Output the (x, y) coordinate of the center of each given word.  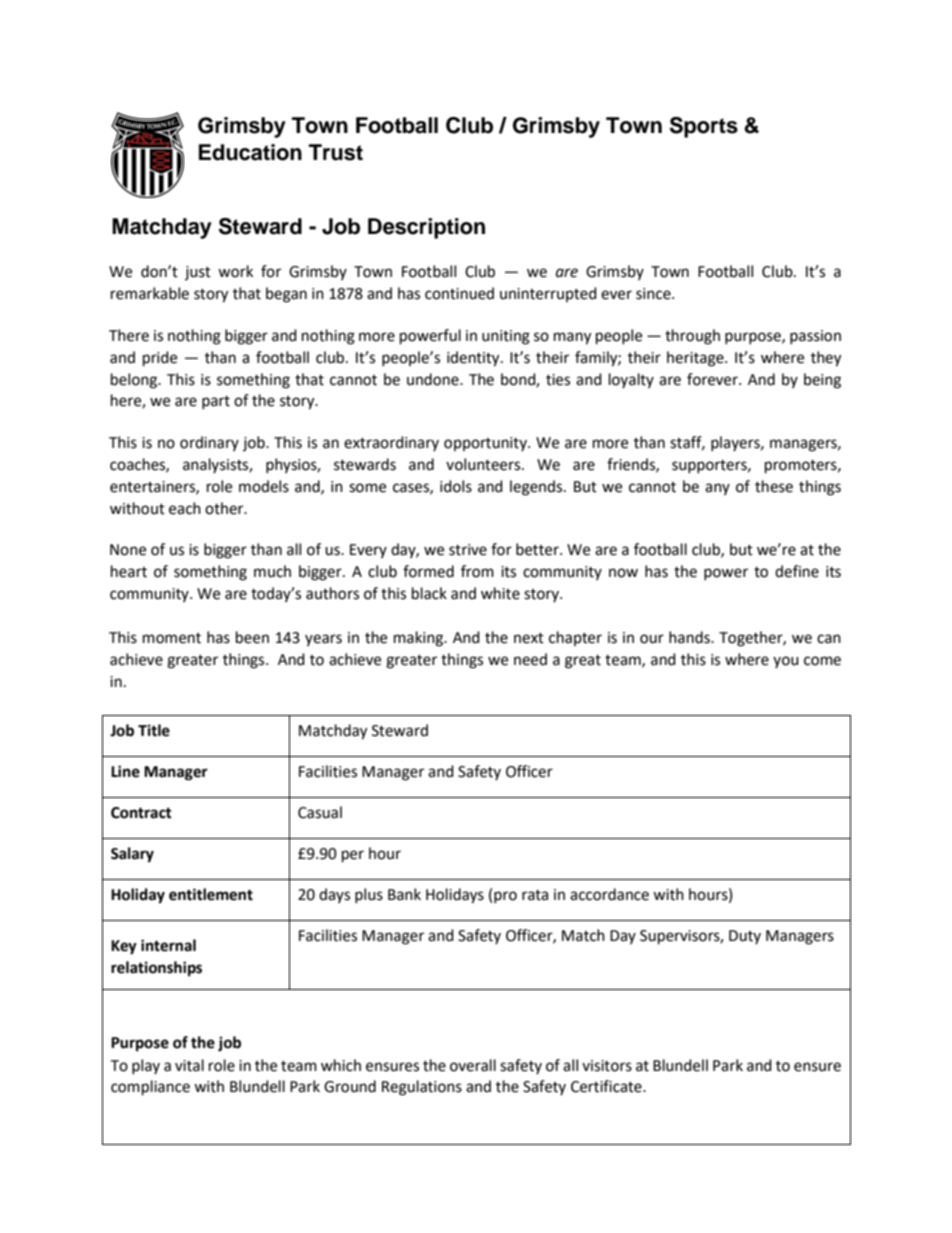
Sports (704, 127)
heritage (696, 359)
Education (250, 152)
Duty (745, 937)
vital (189, 1065)
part (216, 402)
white (500, 593)
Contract (141, 813)
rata (535, 895)
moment (172, 638)
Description (426, 228)
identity (474, 359)
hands (690, 637)
